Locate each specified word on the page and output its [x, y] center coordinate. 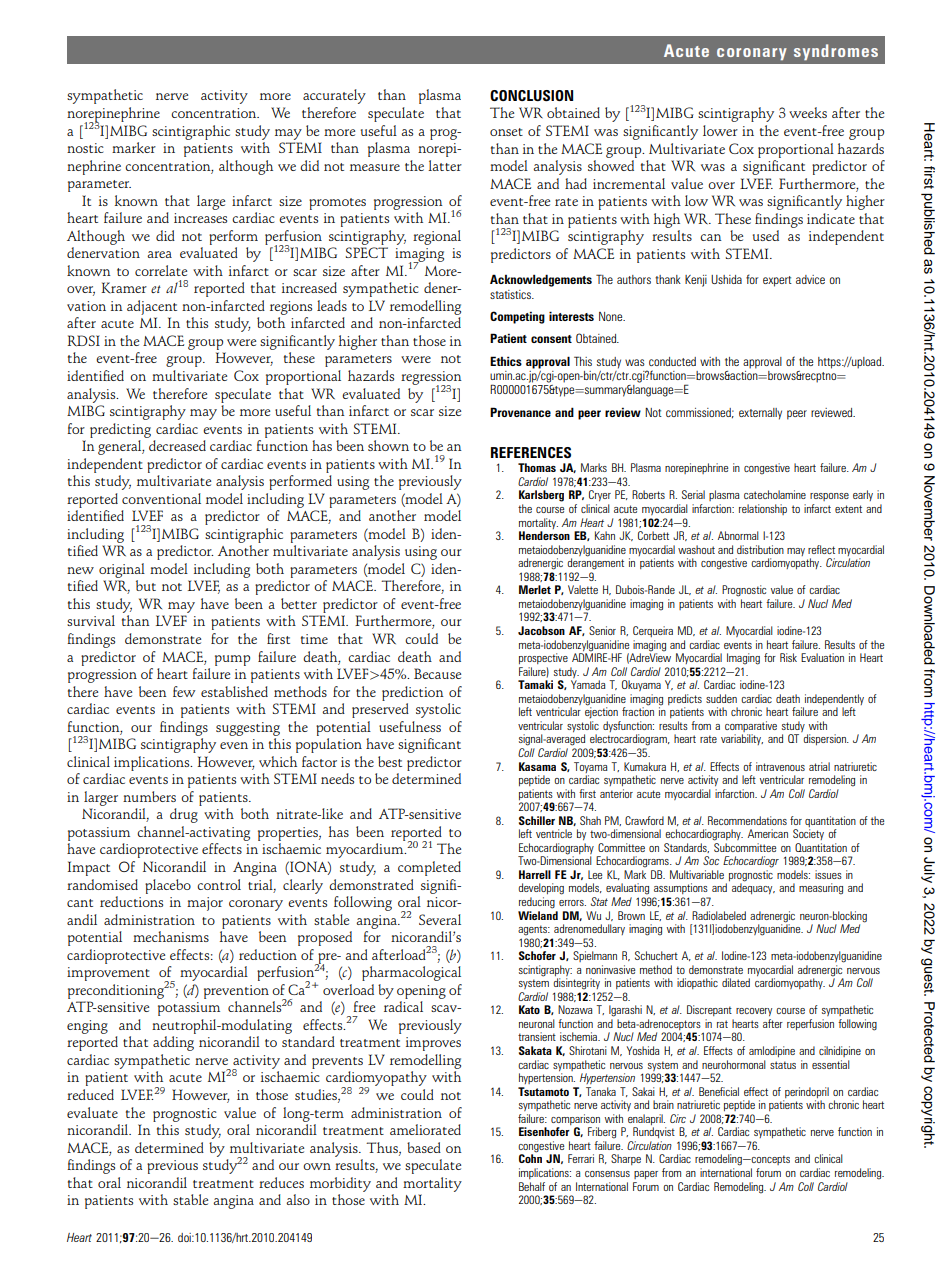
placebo [168, 886]
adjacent [152, 307]
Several [440, 919]
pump [232, 660]
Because [437, 673]
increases [200, 218]
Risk [788, 657]
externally [760, 414]
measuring [821, 889]
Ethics [506, 361]
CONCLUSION [531, 95]
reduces [281, 1182]
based [424, 1147]
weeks [808, 112]
